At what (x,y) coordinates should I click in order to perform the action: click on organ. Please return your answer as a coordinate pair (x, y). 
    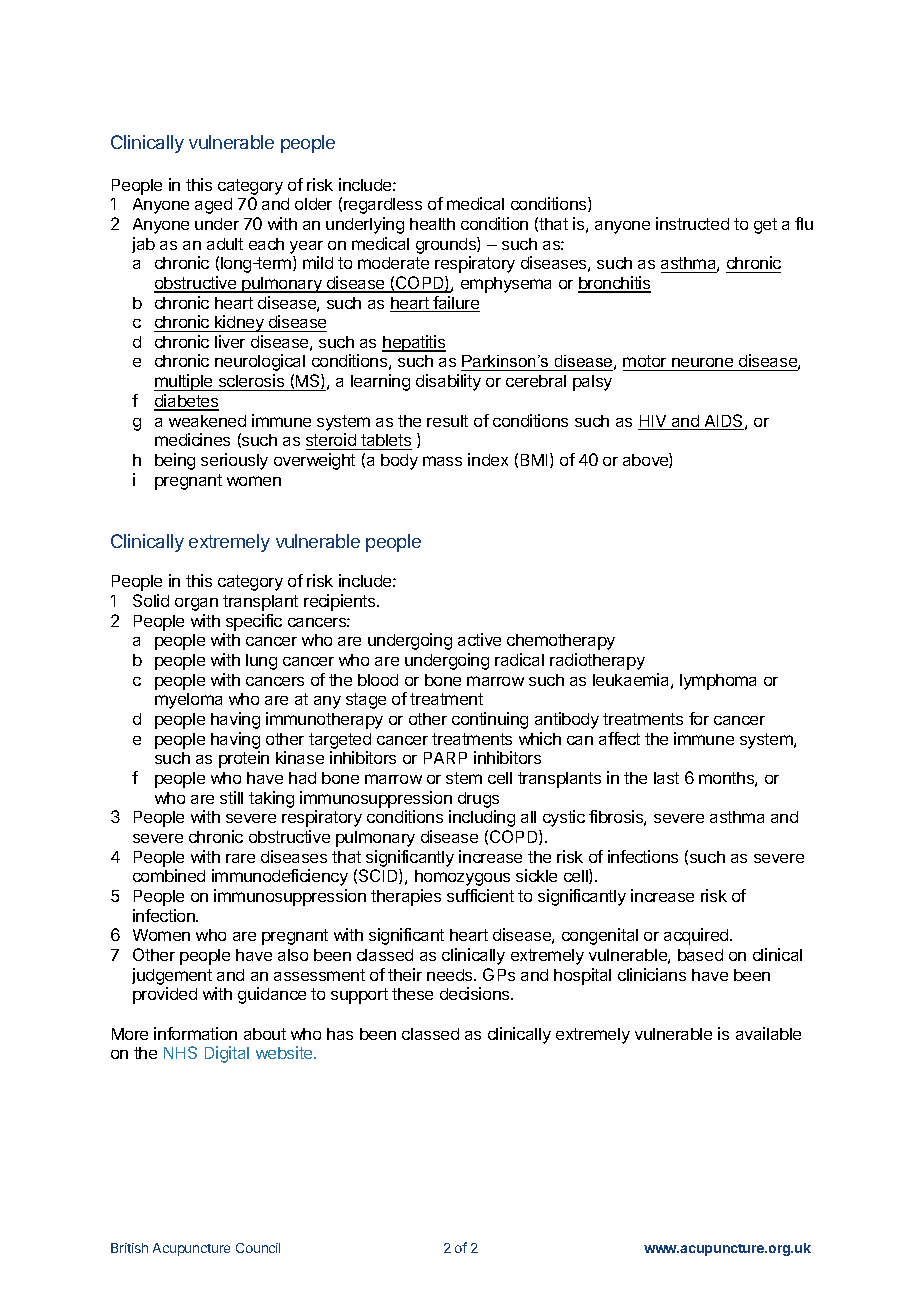
    Looking at the image, I should click on (196, 604).
